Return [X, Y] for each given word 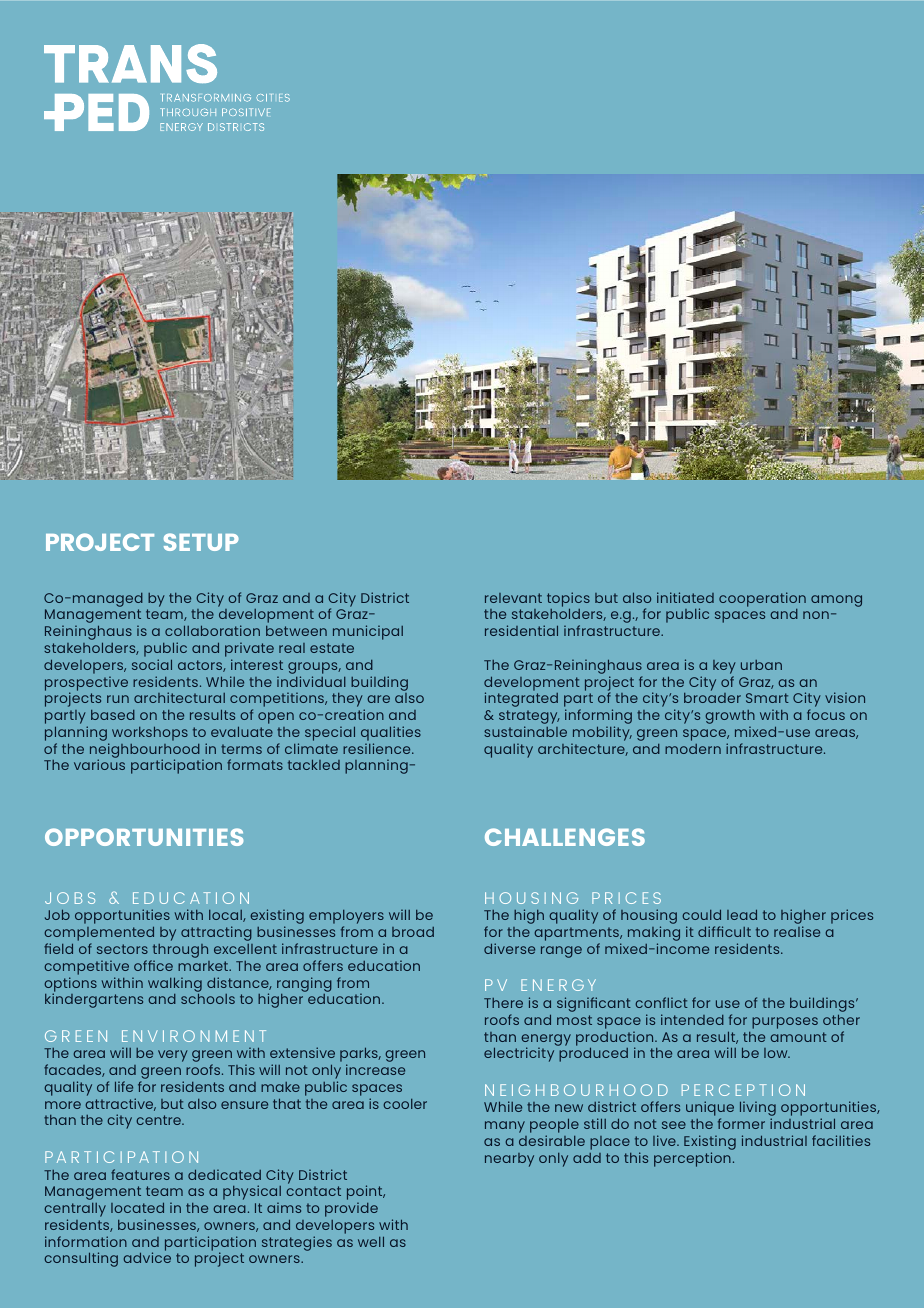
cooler [405, 1104]
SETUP [201, 542]
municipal [368, 632]
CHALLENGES [565, 837]
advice [147, 1257]
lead [742, 914]
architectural [179, 697]
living [758, 1110]
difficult [724, 931]
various [99, 764]
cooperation [762, 599]
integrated [521, 699]
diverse [509, 948]
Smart [767, 698]
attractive [120, 1104]
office [153, 965]
